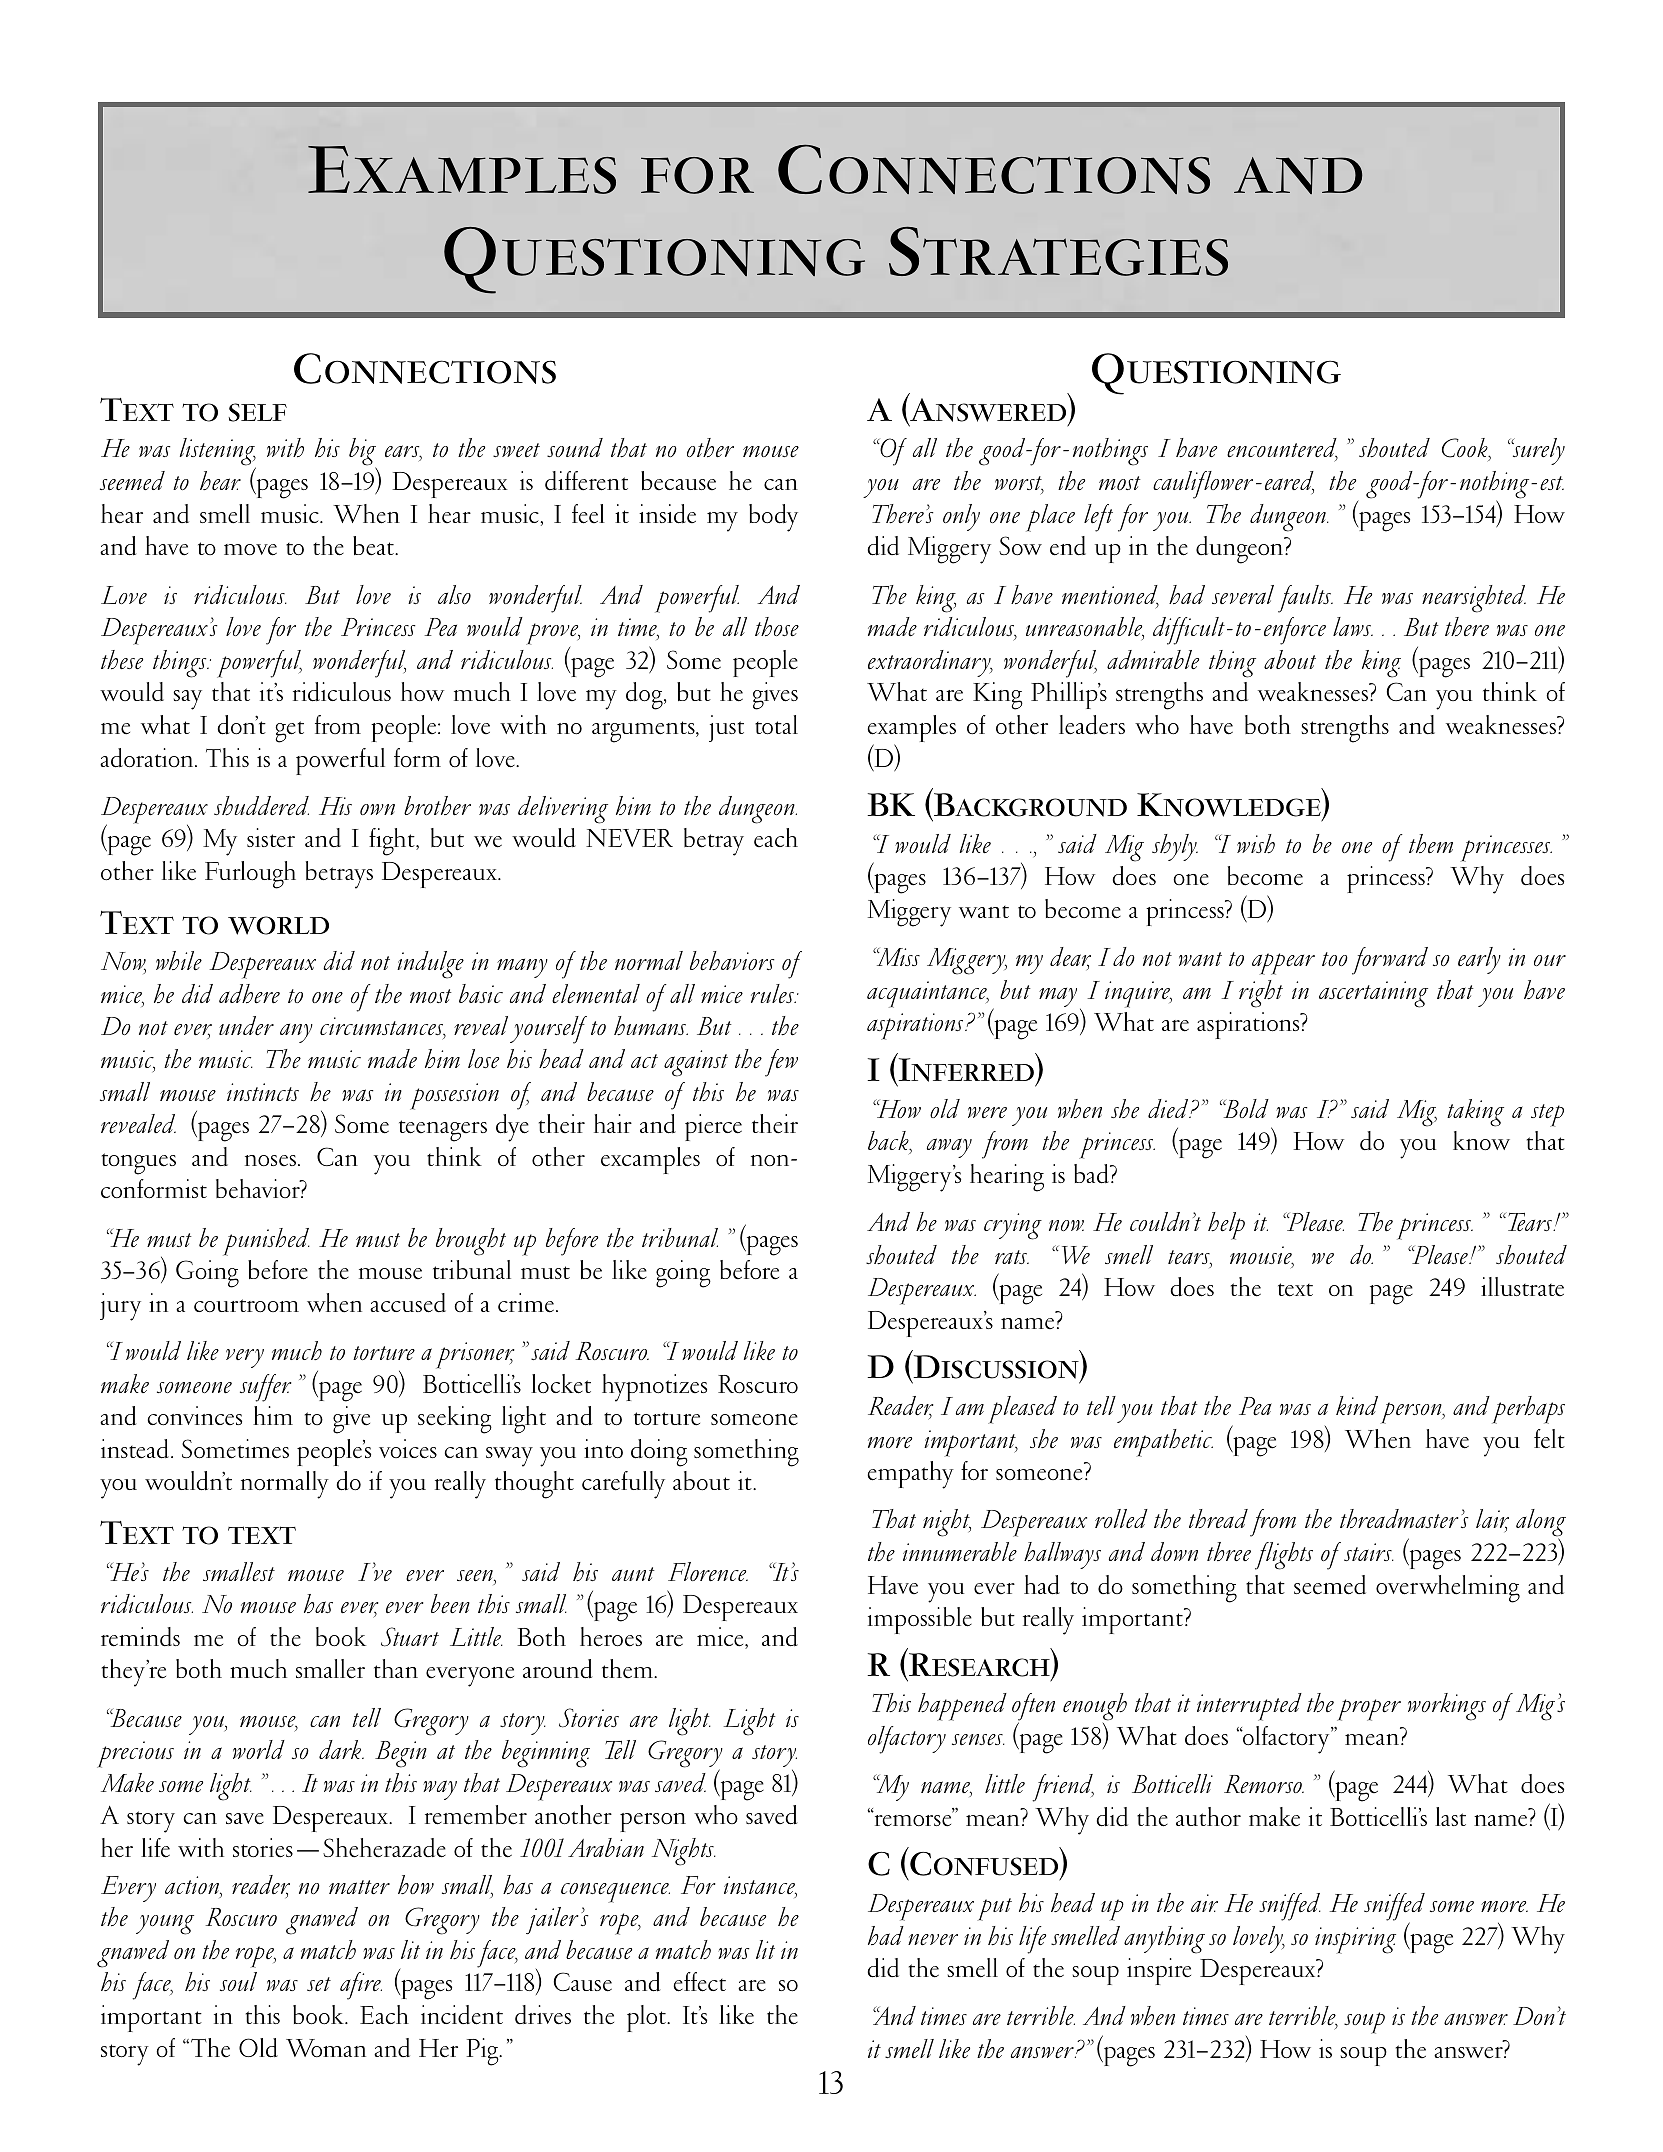 This image has height=2152, width=1663. I want to click on effect, so click(699, 1982).
